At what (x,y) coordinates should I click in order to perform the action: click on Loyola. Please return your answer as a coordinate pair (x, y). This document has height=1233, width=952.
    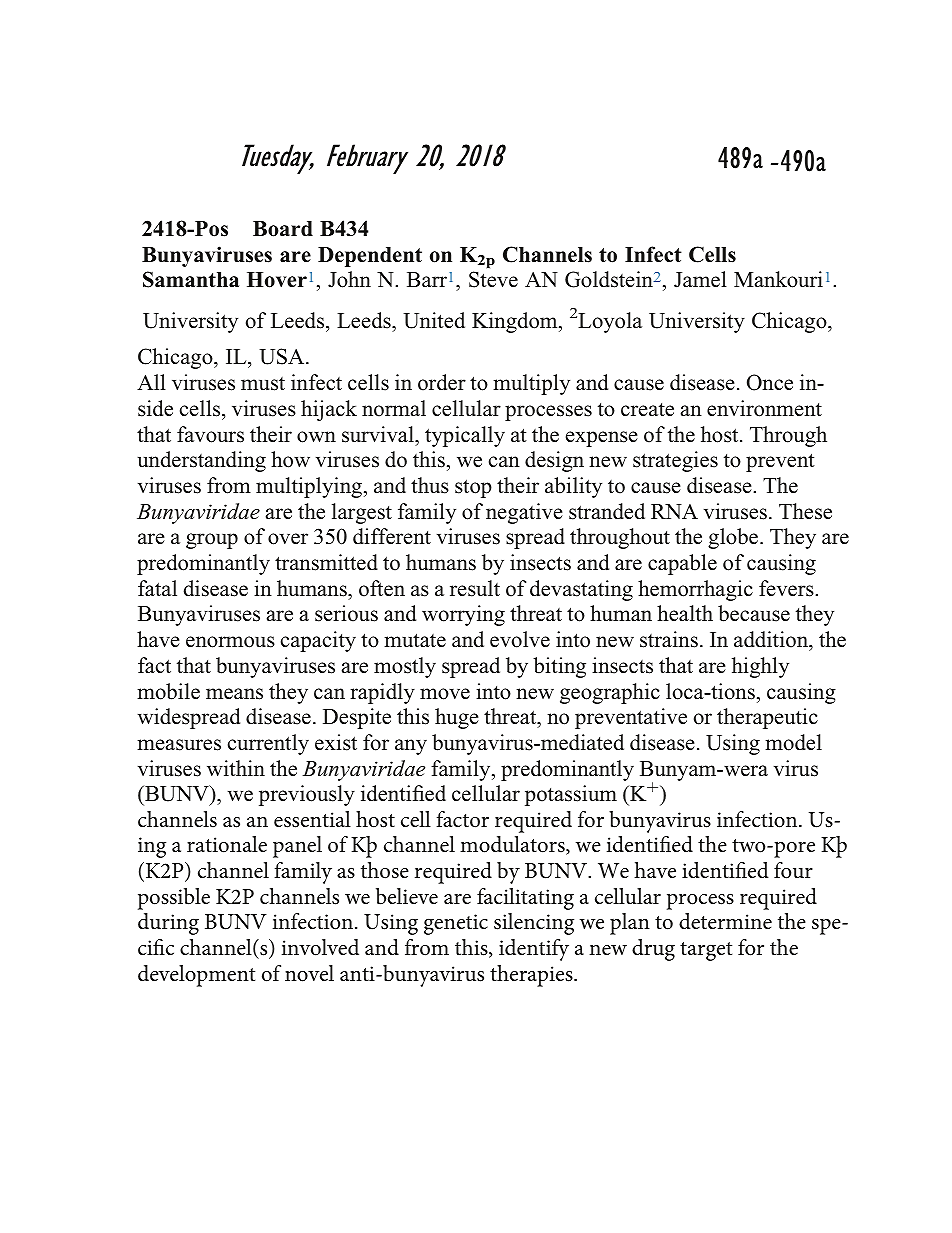
    Looking at the image, I should click on (610, 322).
